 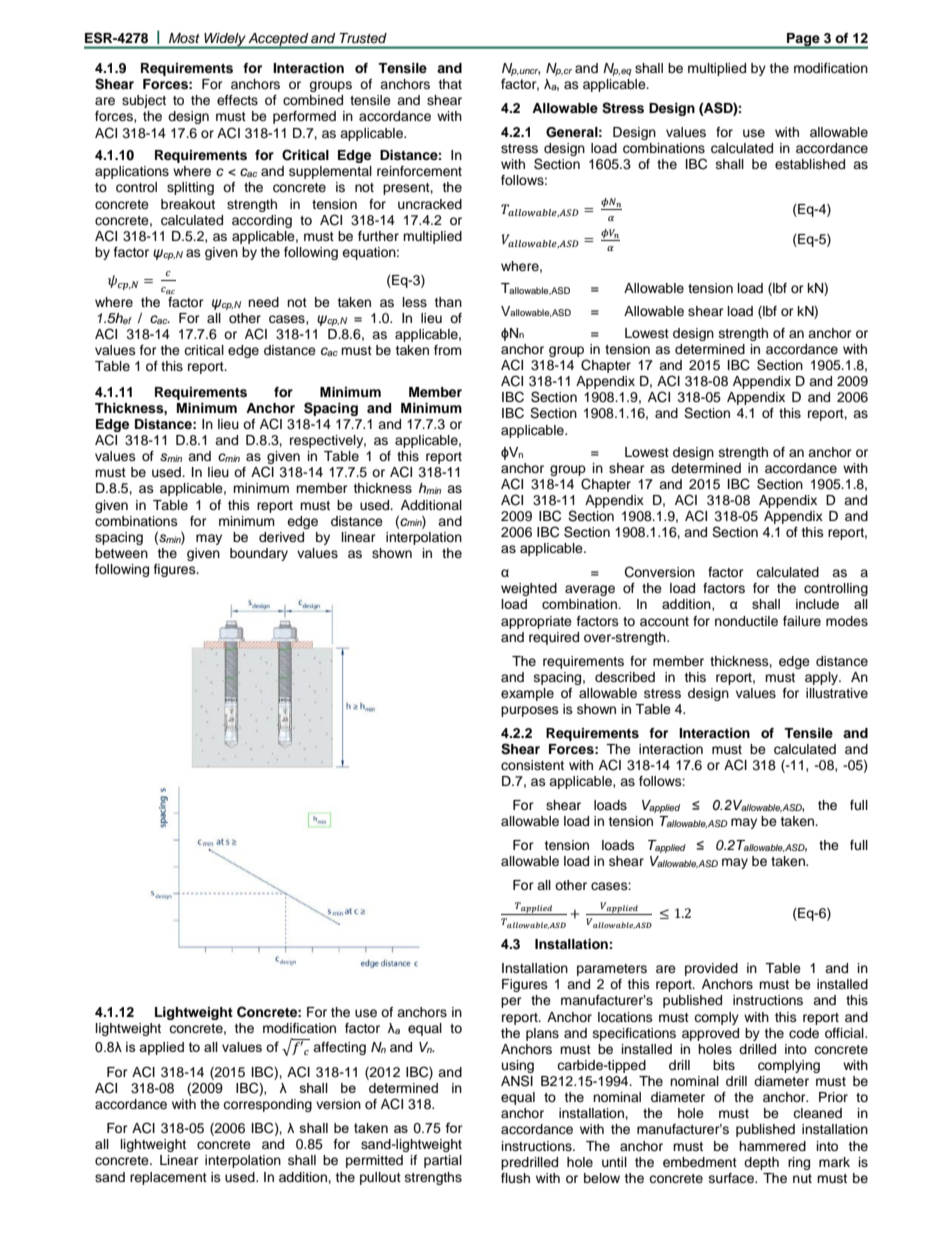 I want to click on effects, so click(x=237, y=100).
